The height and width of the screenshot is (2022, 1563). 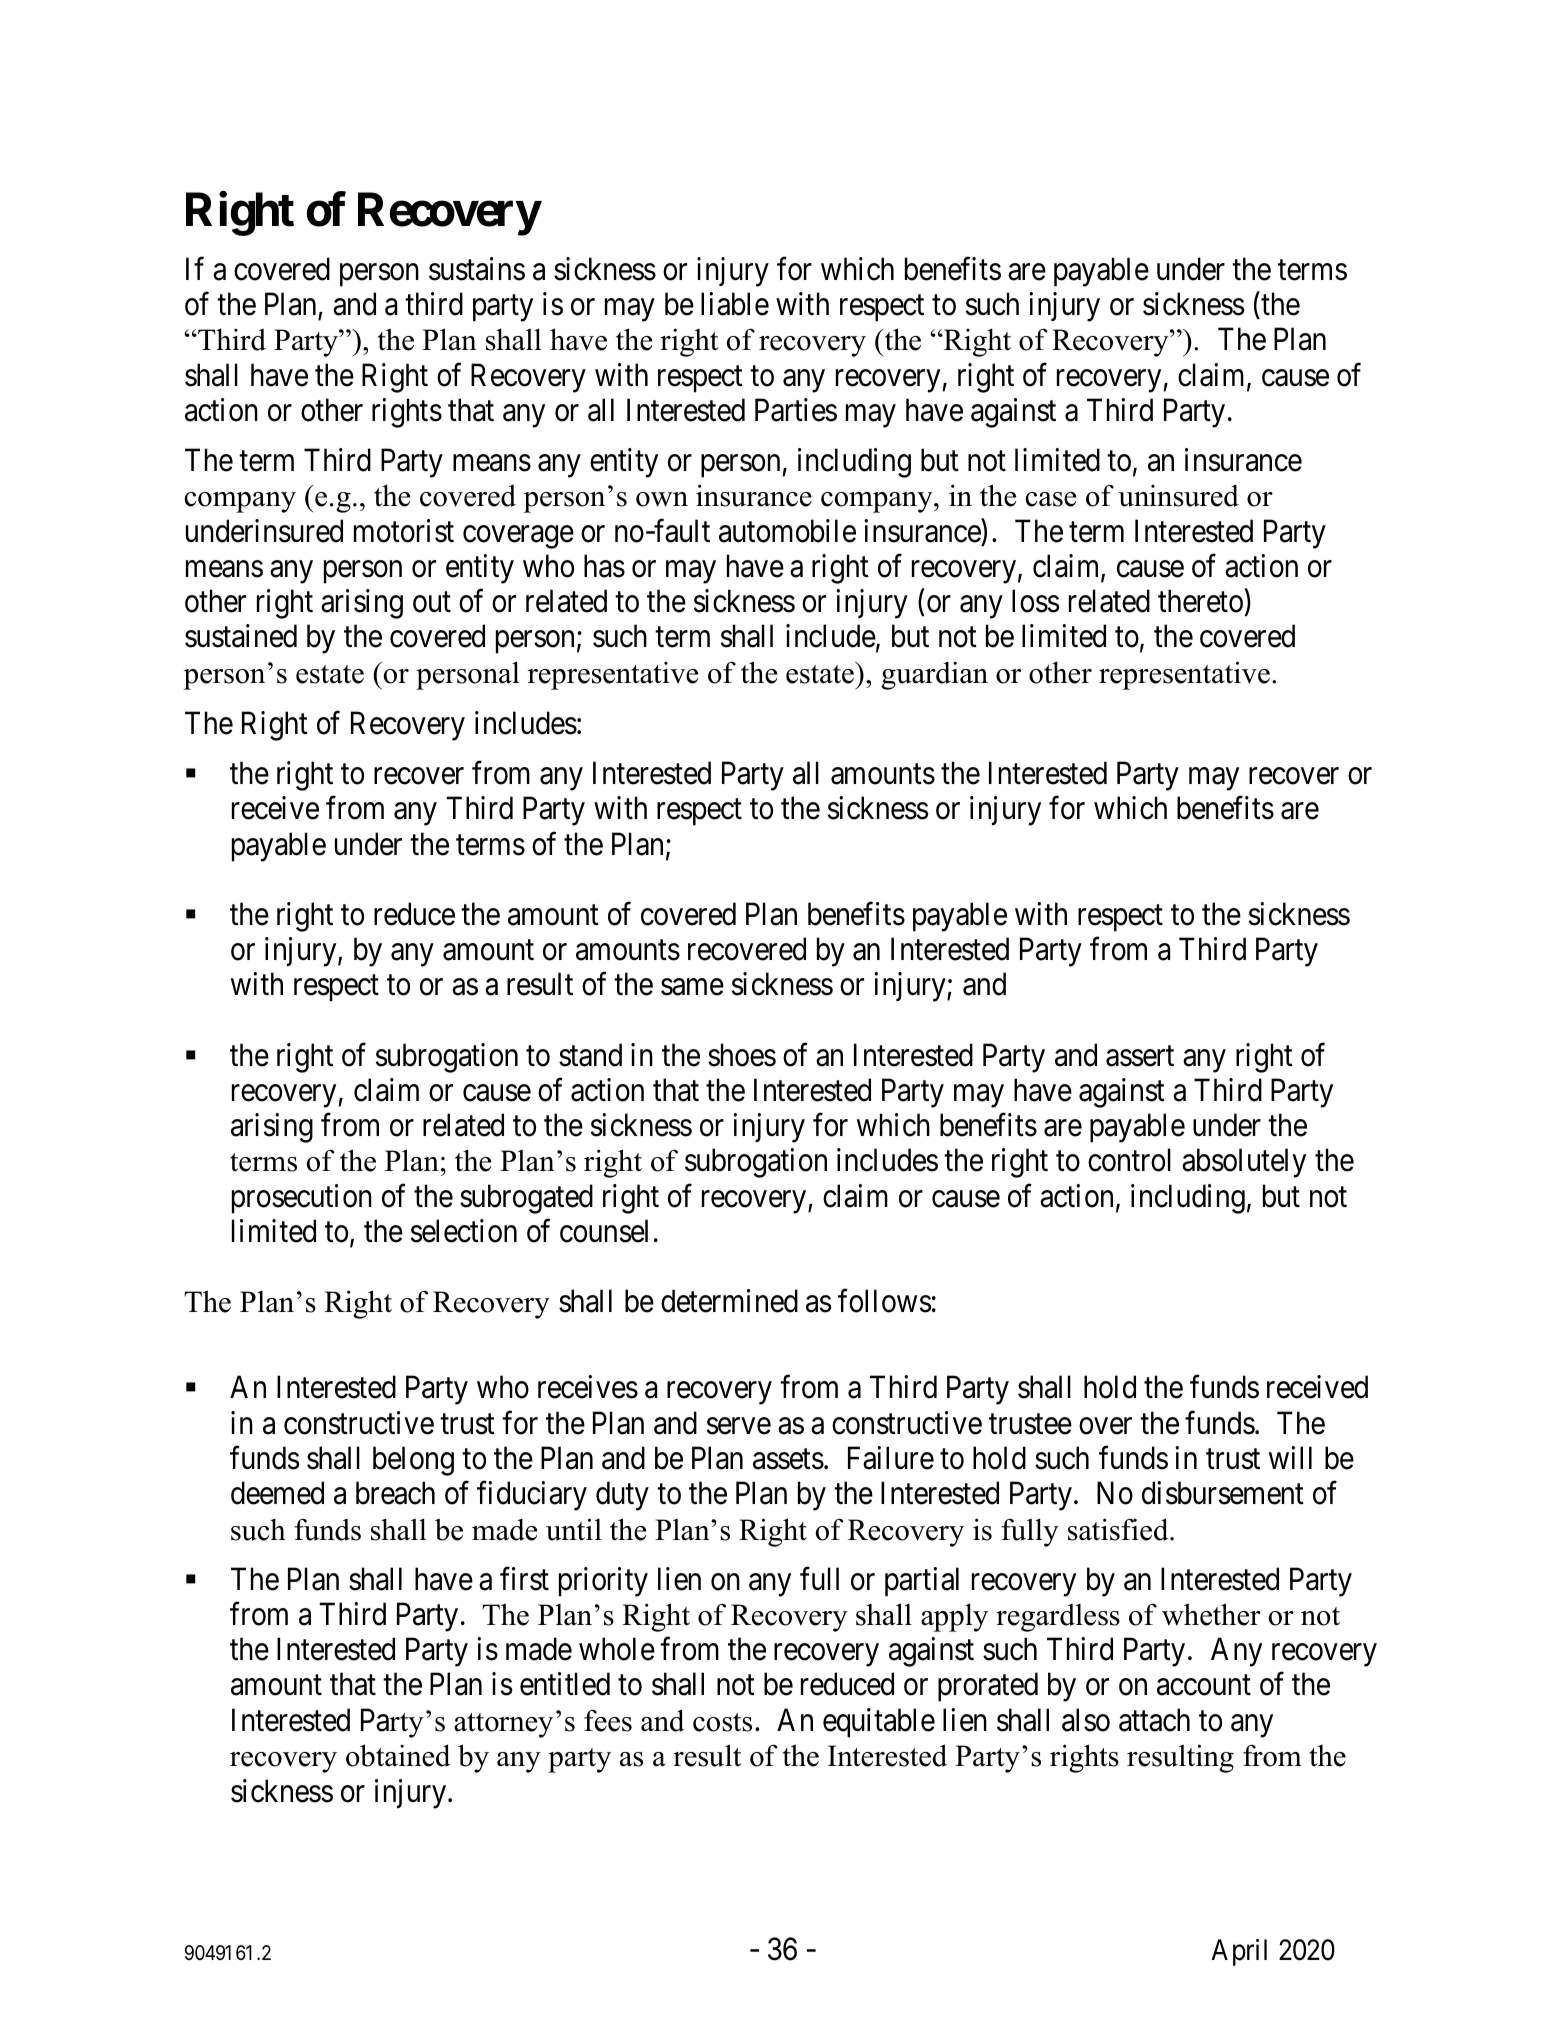 I want to click on motorist, so click(x=404, y=531).
